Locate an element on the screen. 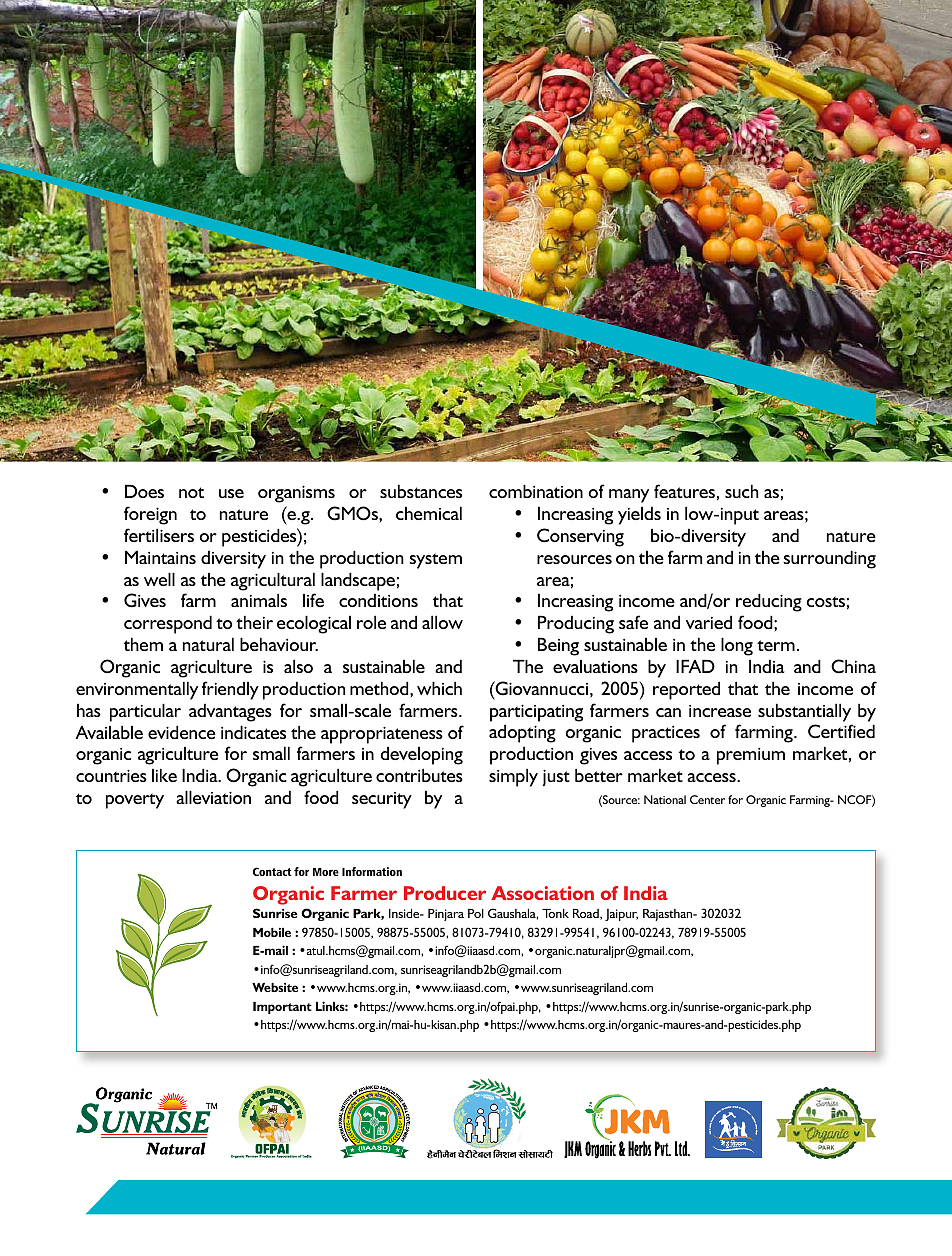  such is located at coordinates (742, 491).
